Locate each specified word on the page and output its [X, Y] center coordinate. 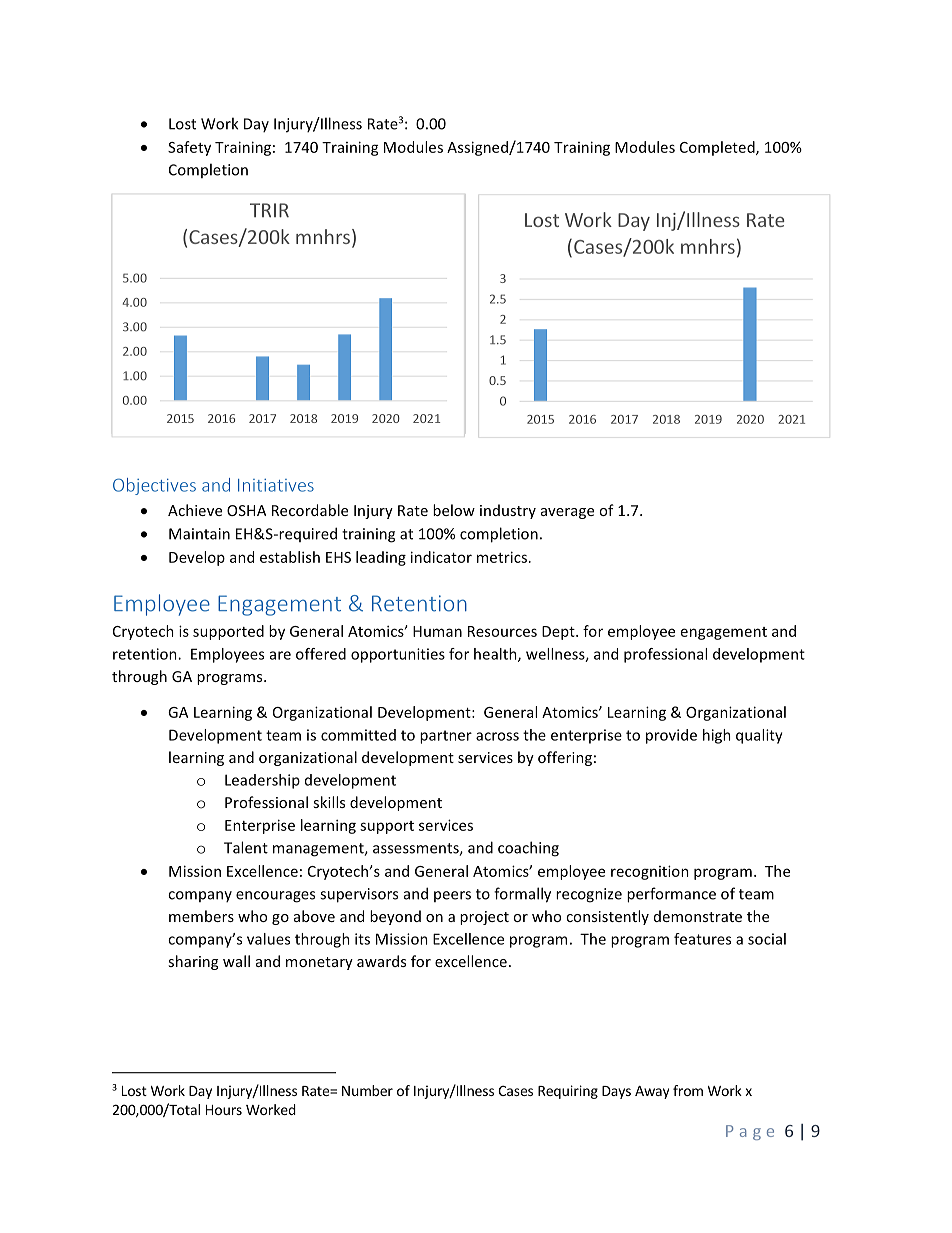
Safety [189, 148]
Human [437, 631]
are [280, 655]
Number [367, 1090]
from [688, 1090]
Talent [246, 847]
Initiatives [276, 485]
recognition [650, 872]
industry [508, 511]
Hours [224, 1110]
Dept [559, 633]
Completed [718, 148]
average [567, 513]
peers [452, 896]
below [454, 510]
